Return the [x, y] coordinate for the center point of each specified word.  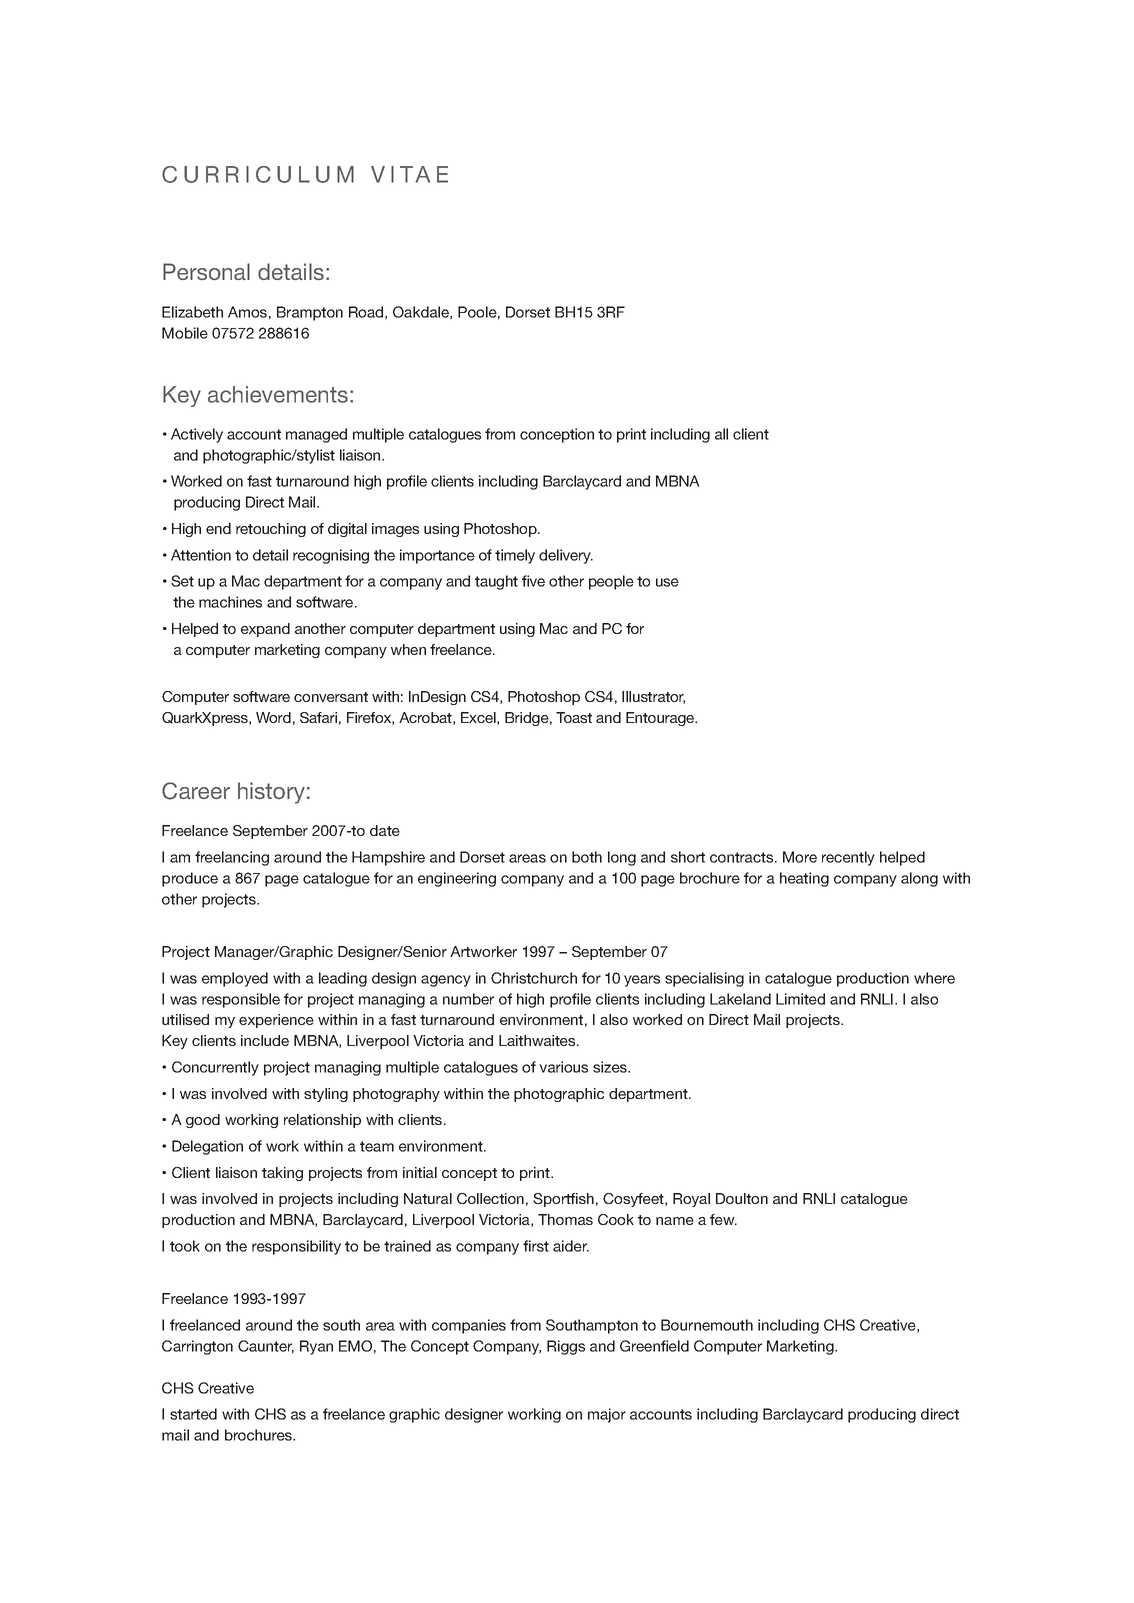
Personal [206, 272]
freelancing [232, 858]
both [587, 857]
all [721, 434]
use [667, 582]
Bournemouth [707, 1325]
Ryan [316, 1347]
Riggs [566, 1347]
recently [848, 858]
